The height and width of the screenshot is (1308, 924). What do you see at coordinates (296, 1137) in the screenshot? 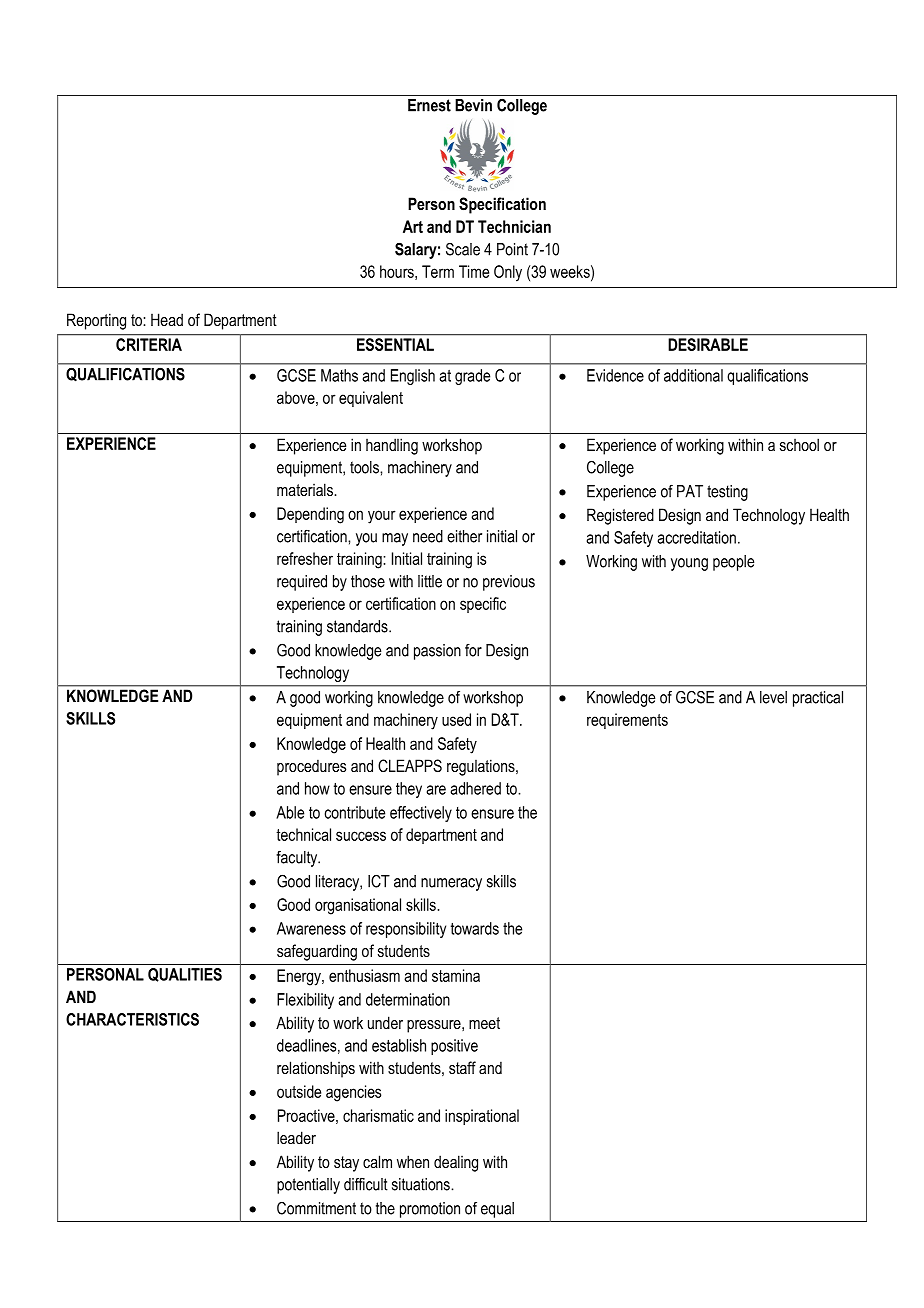
I see `leader` at bounding box center [296, 1137].
